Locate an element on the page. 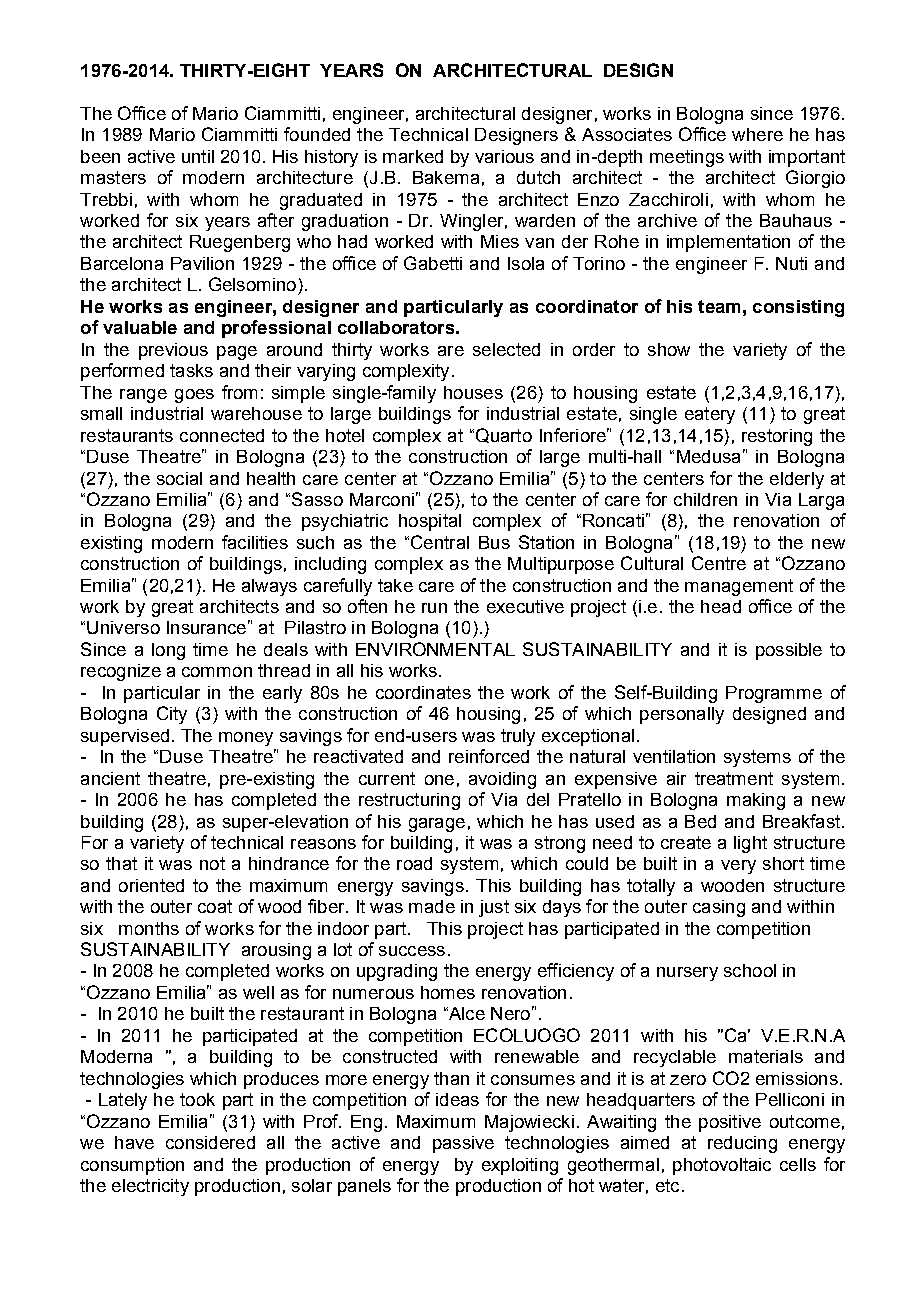 Image resolution: width=924 pixels, height=1308 pixels. Bed is located at coordinates (700, 821).
